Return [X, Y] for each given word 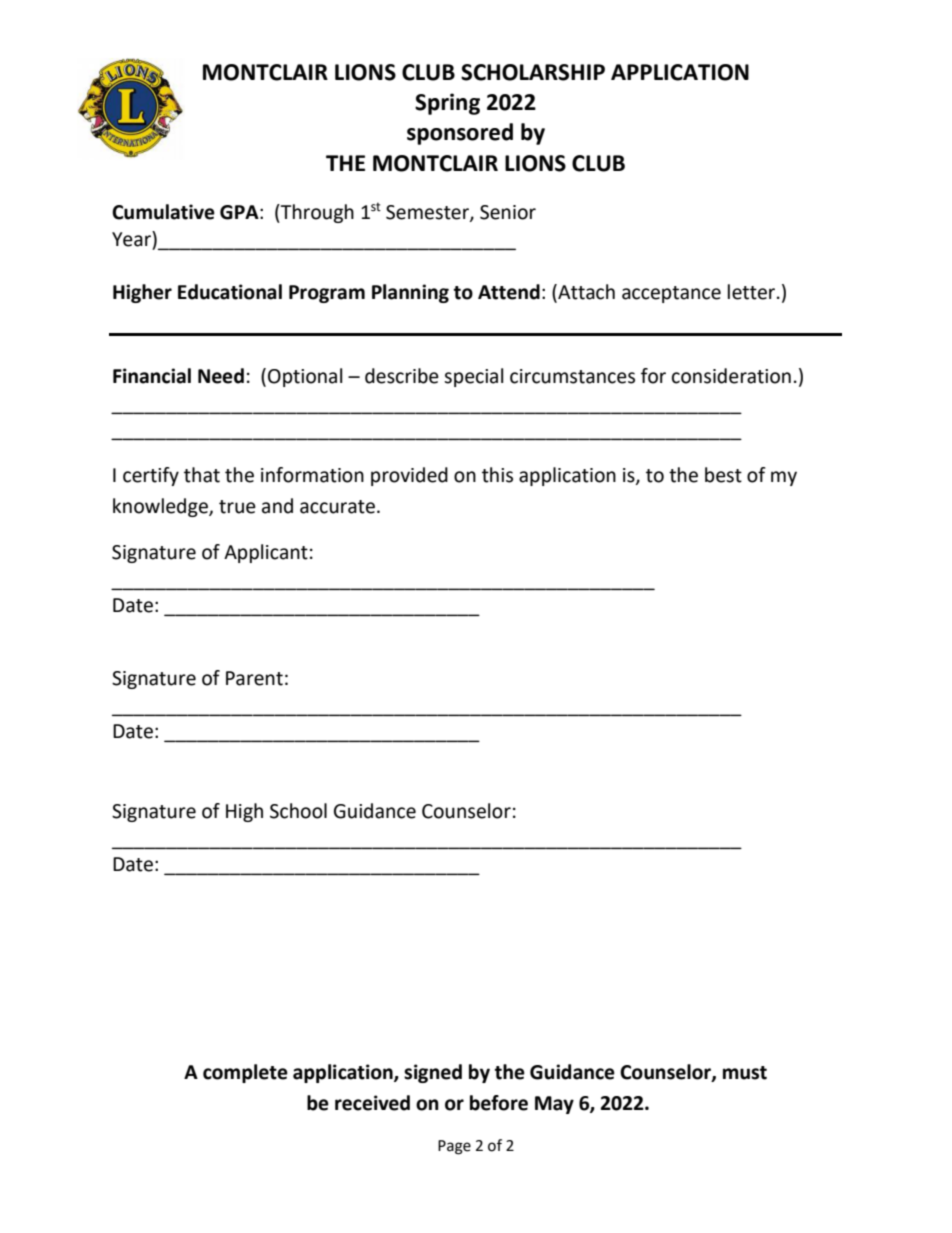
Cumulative [163, 212]
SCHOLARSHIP [533, 72]
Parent [254, 678]
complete [245, 1073]
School [298, 811]
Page [454, 1147]
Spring [447, 104]
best [723, 475]
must [745, 1073]
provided [409, 476]
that [202, 475]
